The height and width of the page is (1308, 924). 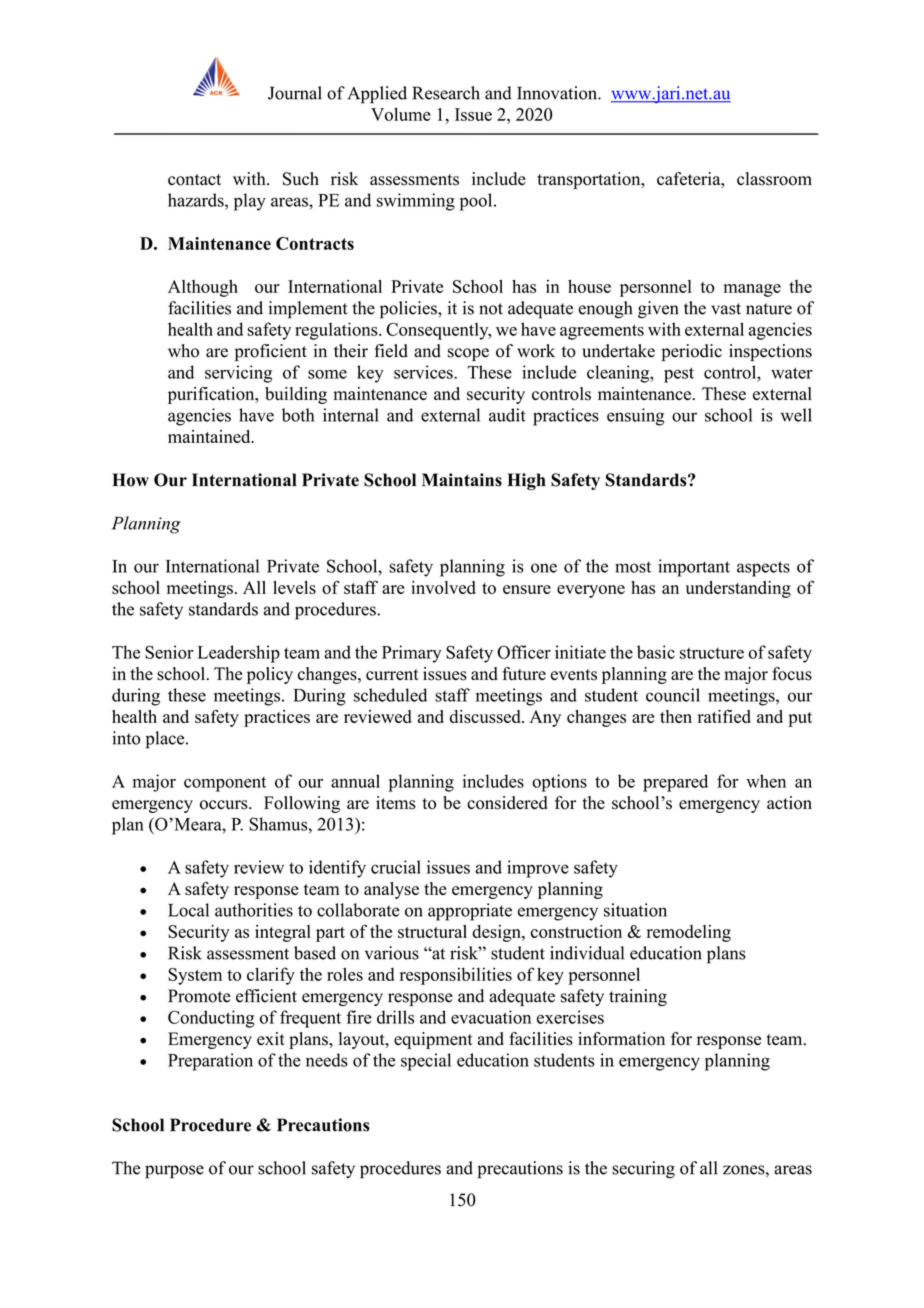 What do you see at coordinates (411, 654) in the page?
I see `Primary` at bounding box center [411, 654].
